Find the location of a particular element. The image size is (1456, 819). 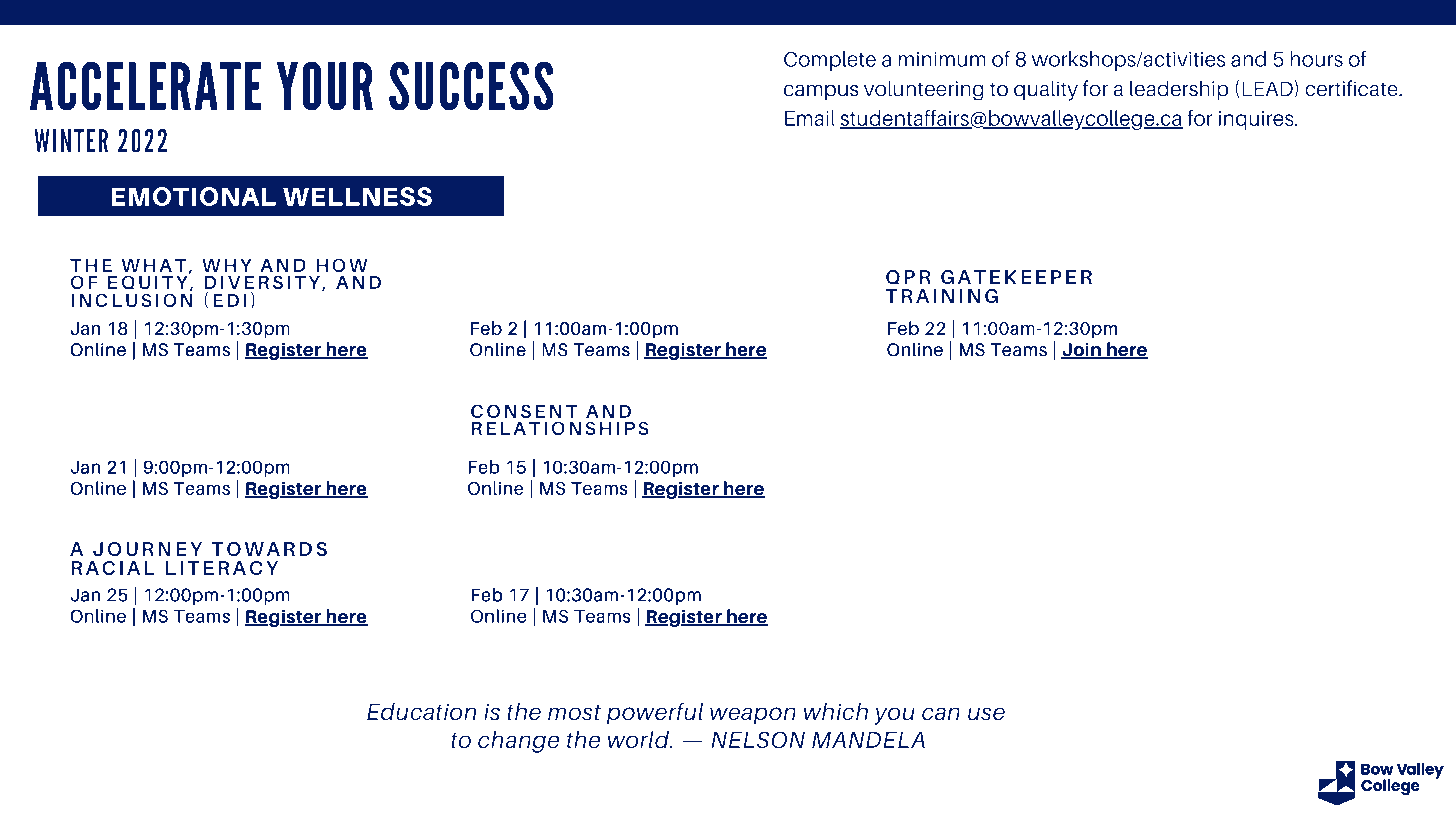

campus is located at coordinates (821, 92).
